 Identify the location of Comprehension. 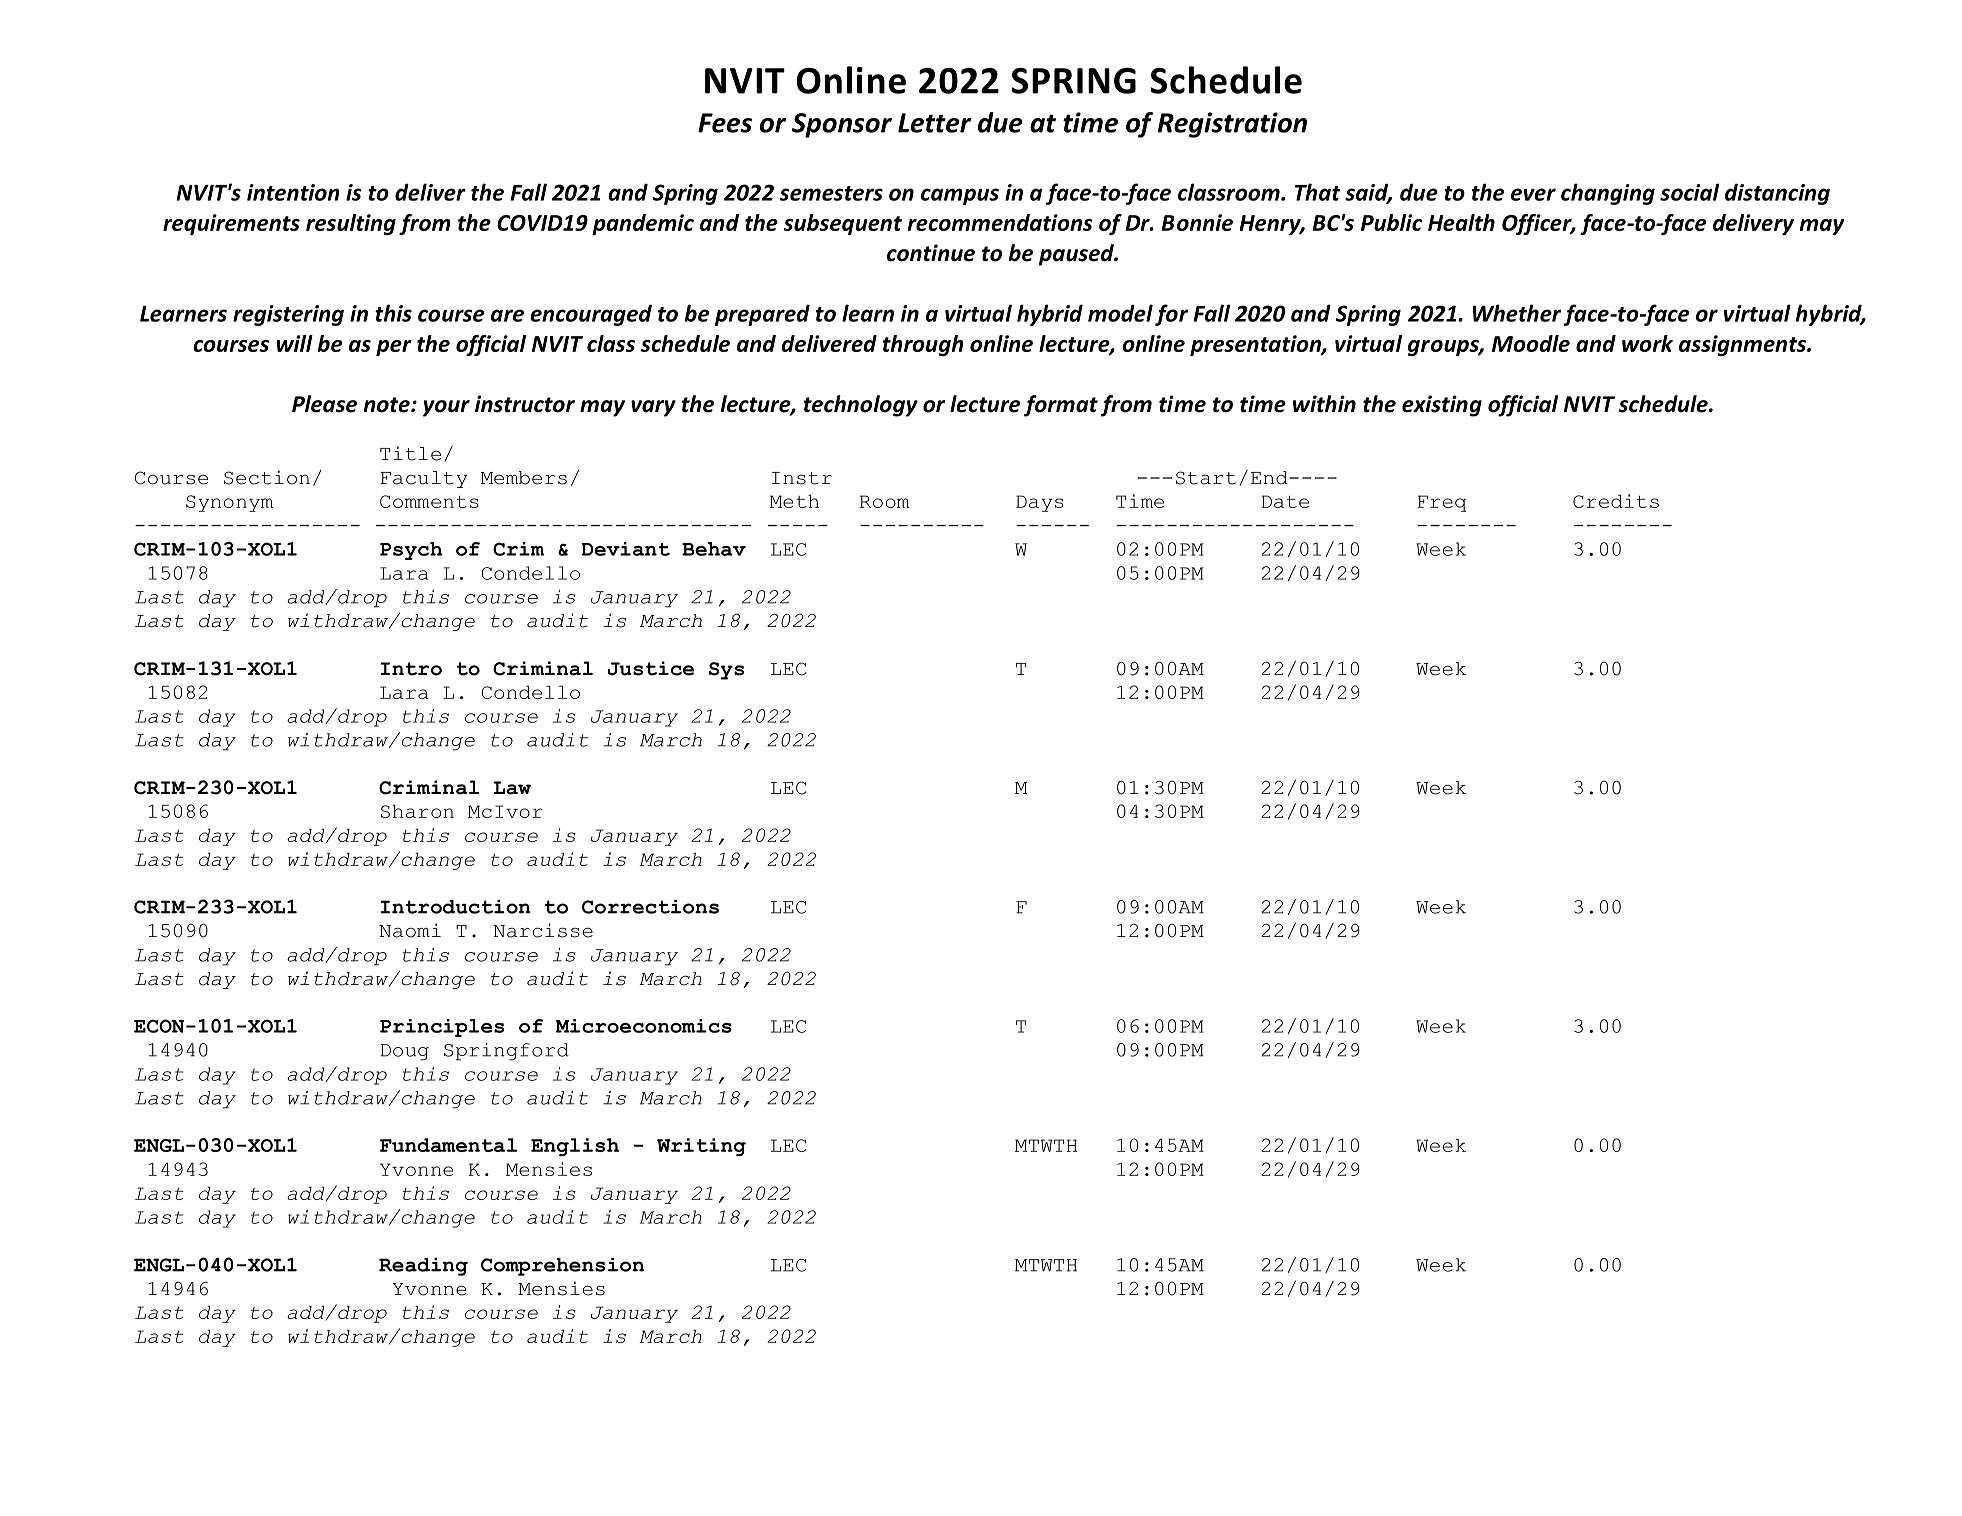
(562, 1267).
